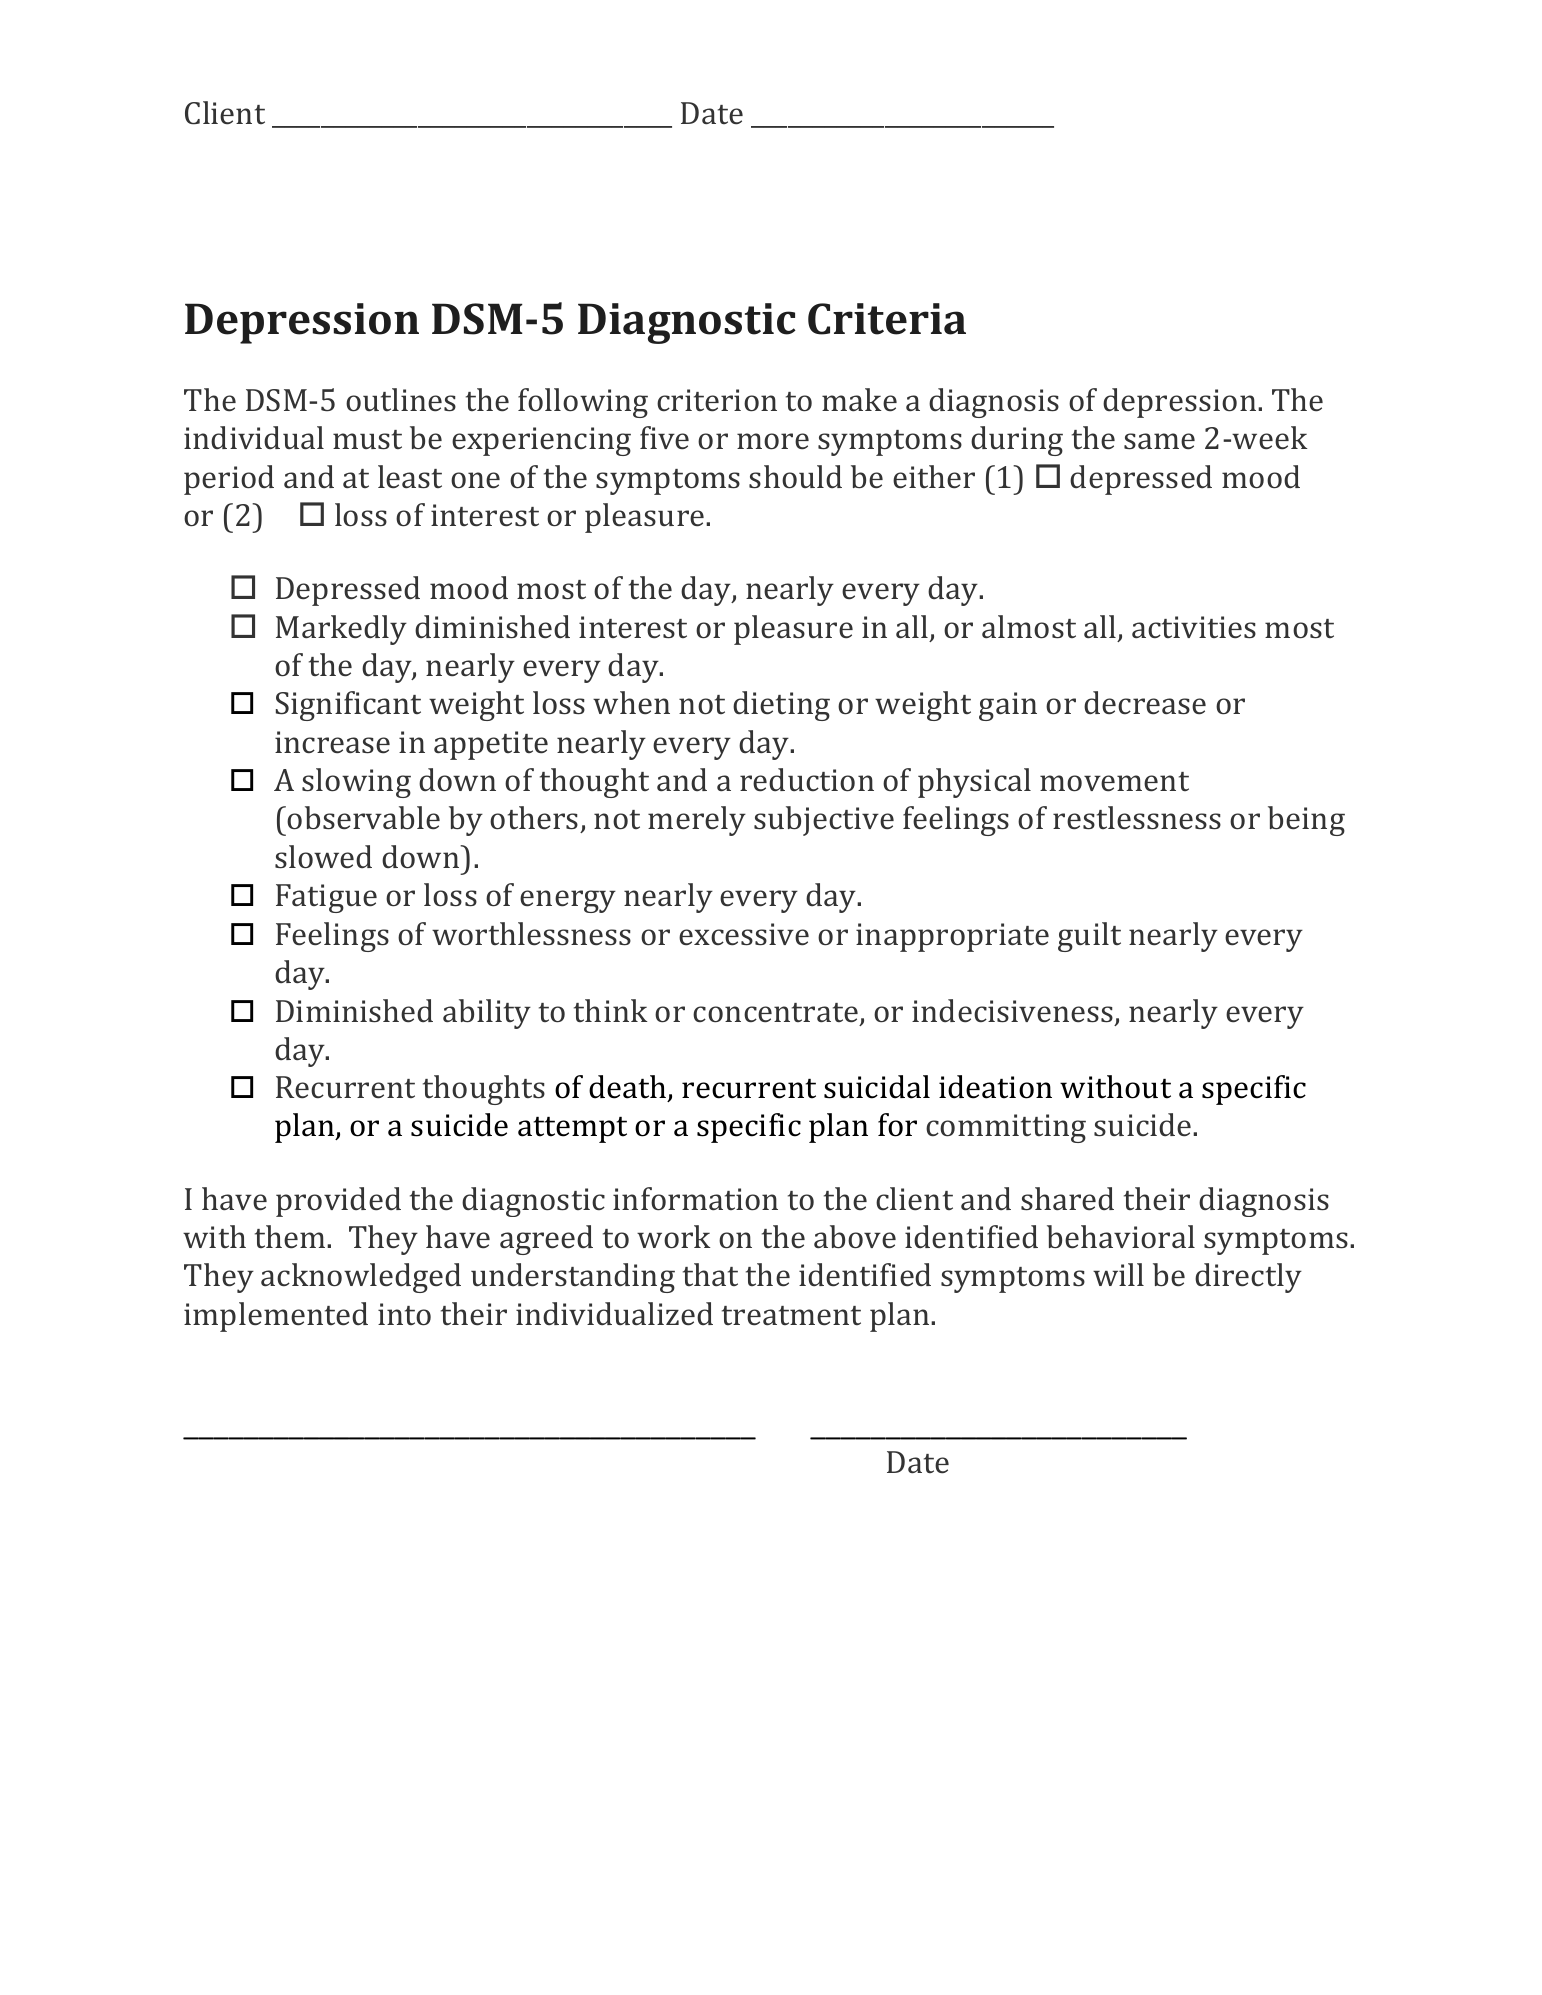 Image resolution: width=1542 pixels, height=1995 pixels. Describe the element at coordinates (795, 477) in the screenshot. I see `should` at that location.
